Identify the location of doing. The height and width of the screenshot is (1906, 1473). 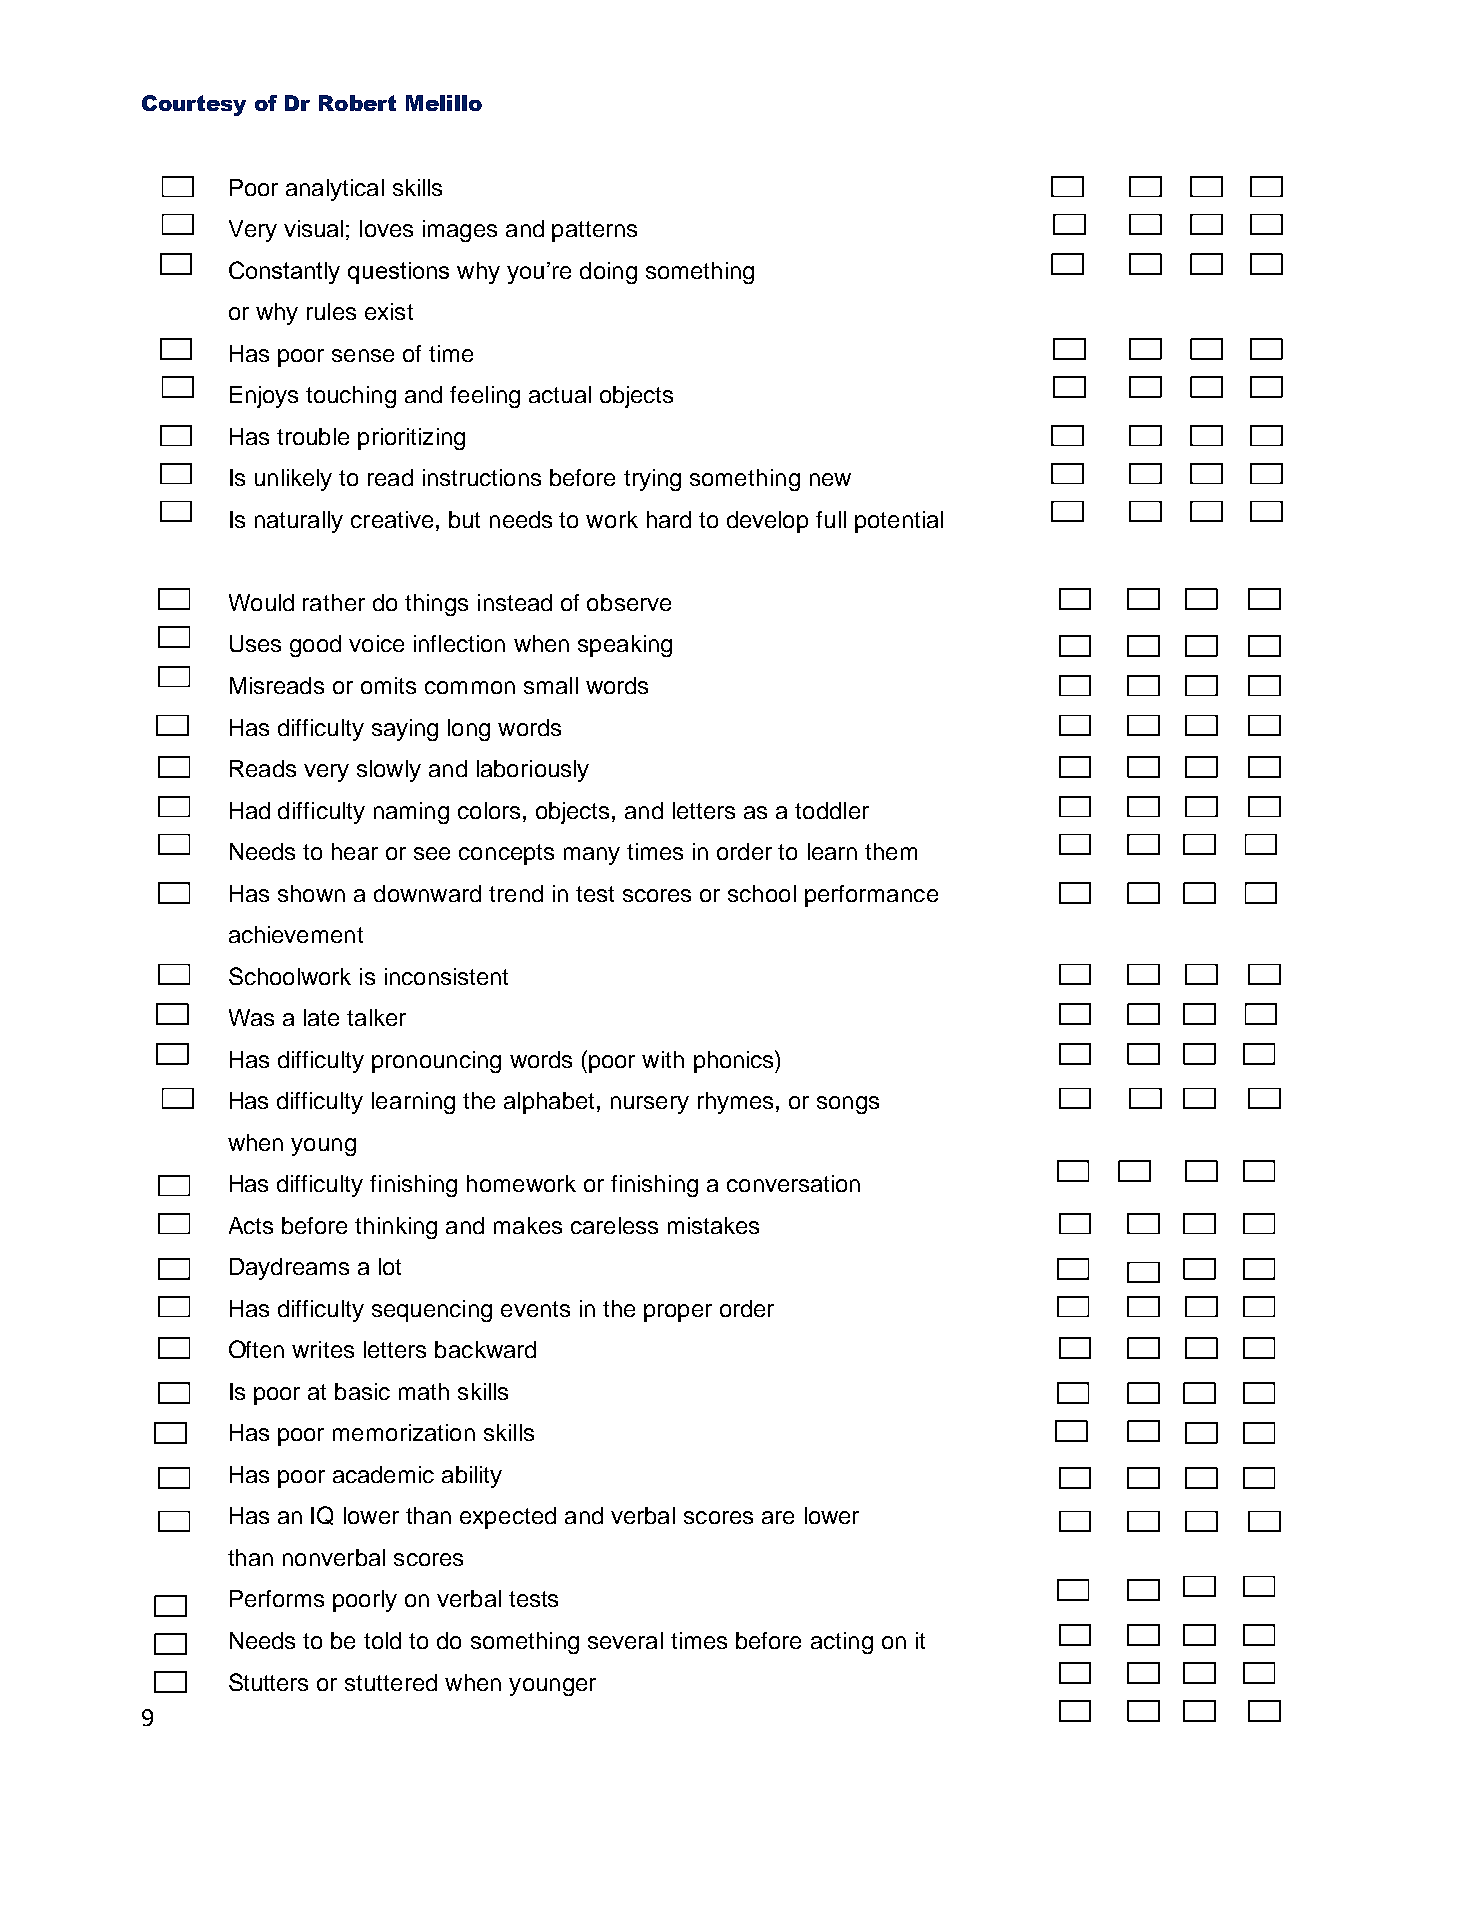
(608, 273).
